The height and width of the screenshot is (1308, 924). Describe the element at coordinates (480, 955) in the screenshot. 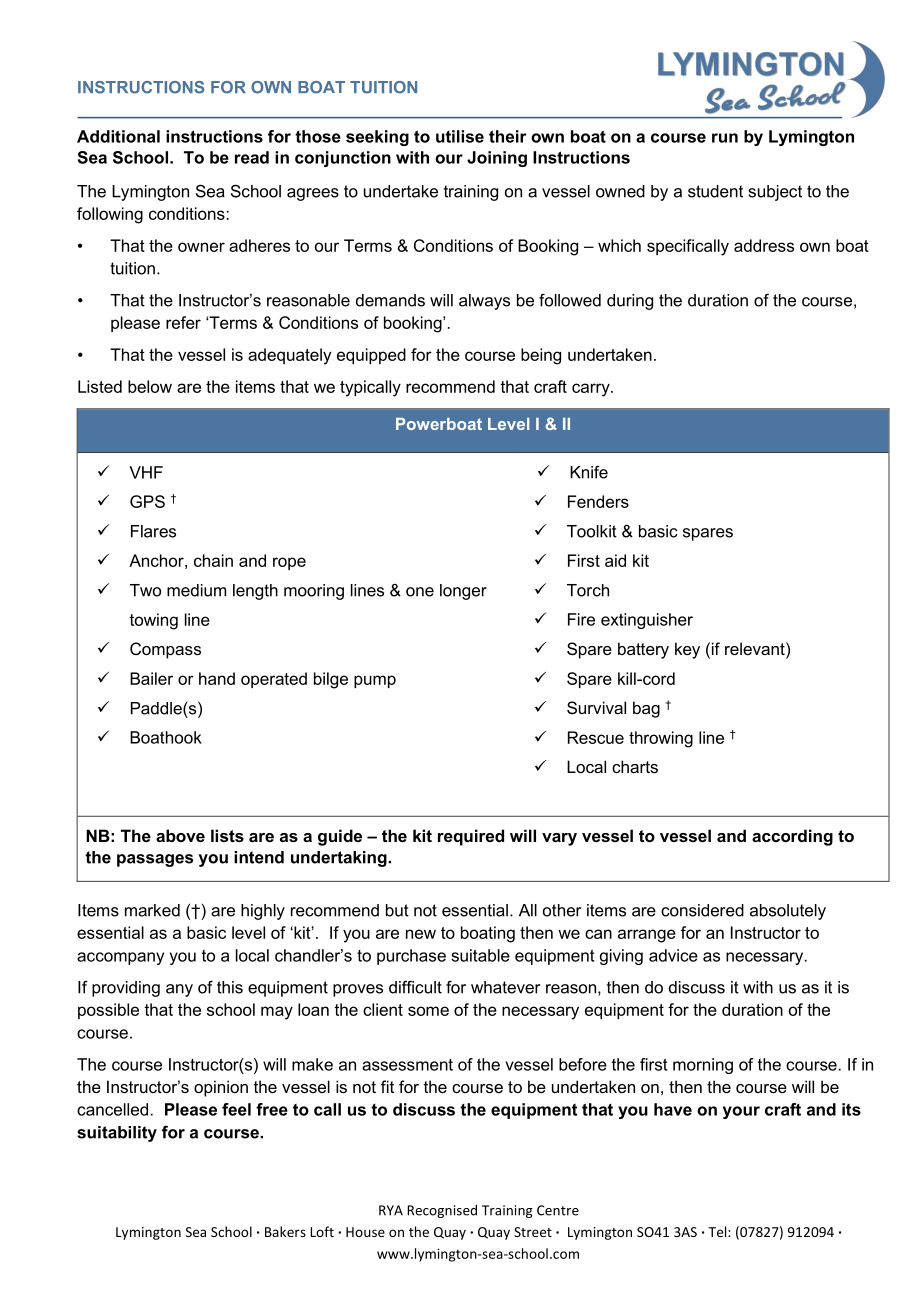

I see `suitable` at that location.
